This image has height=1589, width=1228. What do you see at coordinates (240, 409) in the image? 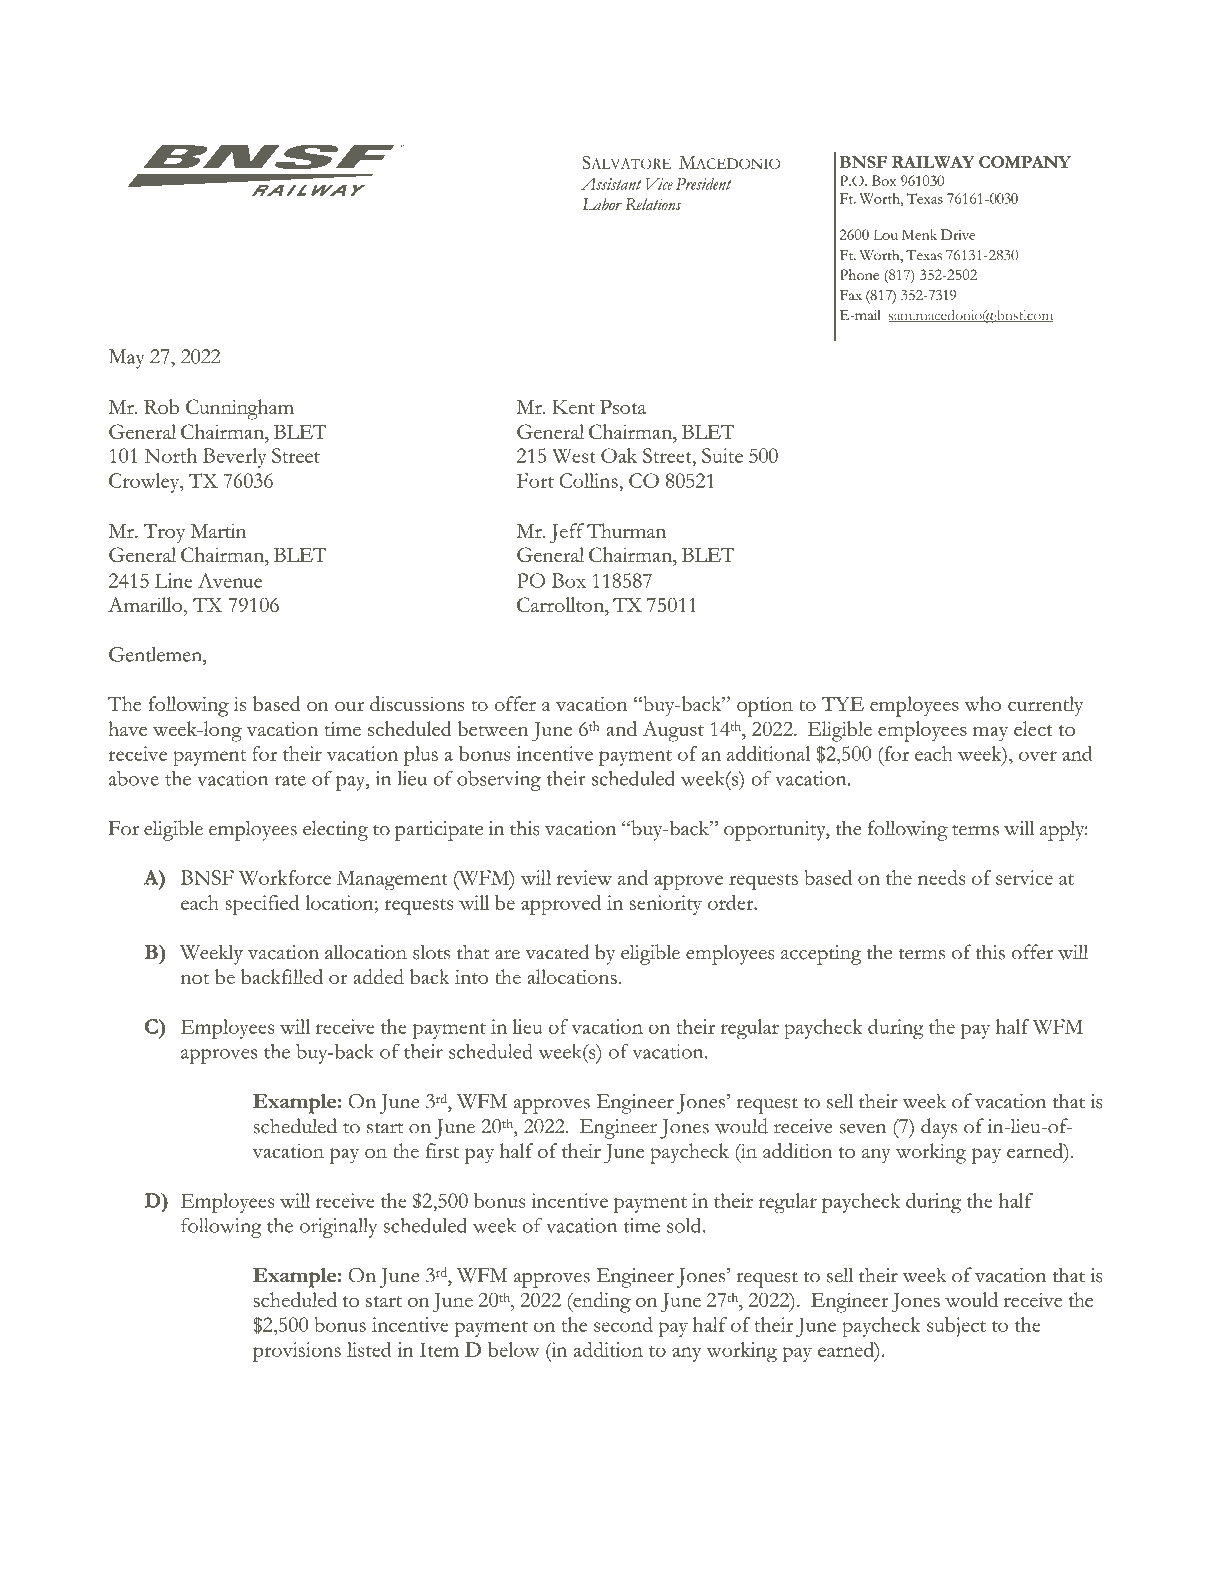
I see `Cunningham` at bounding box center [240, 409].
